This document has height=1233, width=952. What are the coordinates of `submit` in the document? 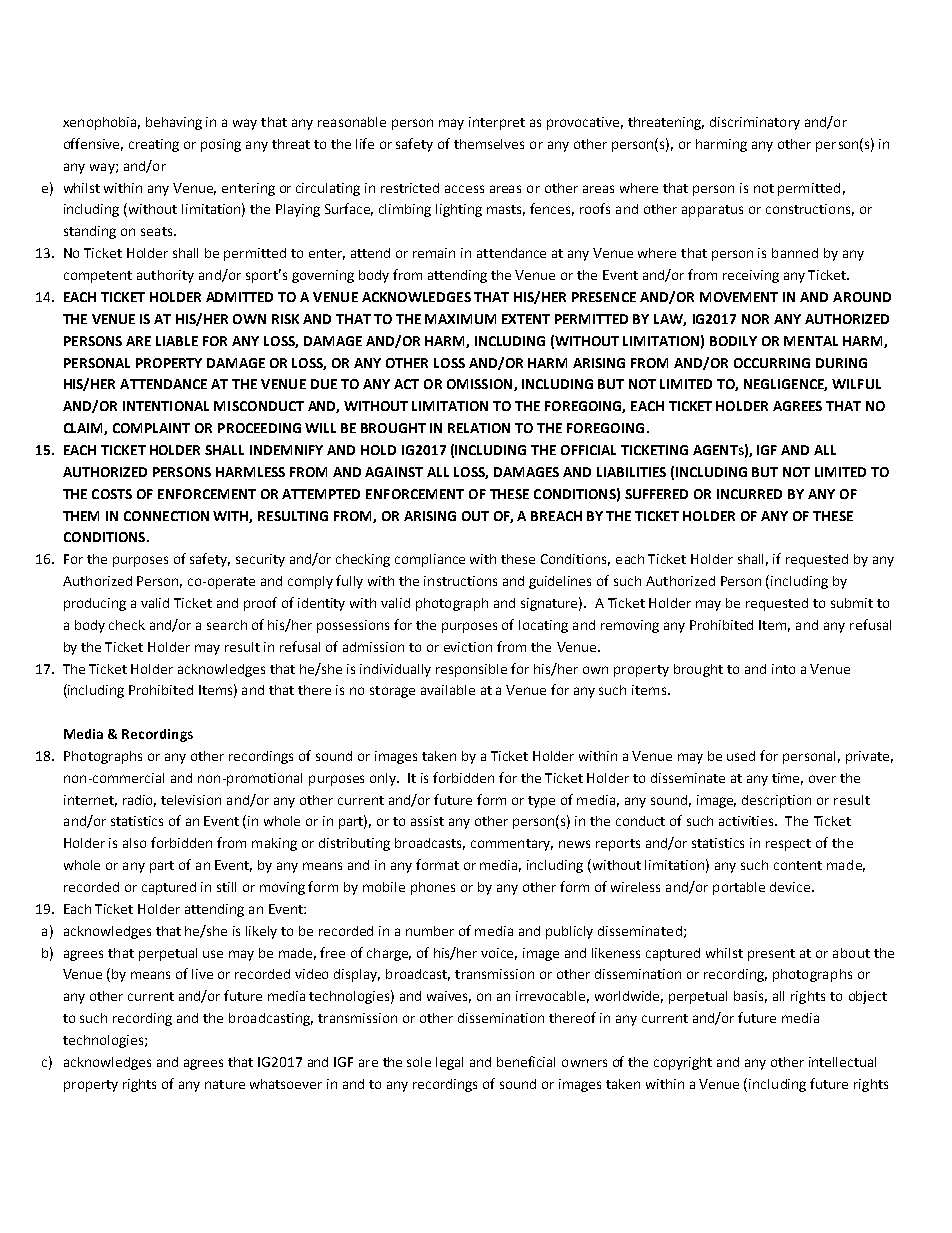 It's located at (852, 603).
